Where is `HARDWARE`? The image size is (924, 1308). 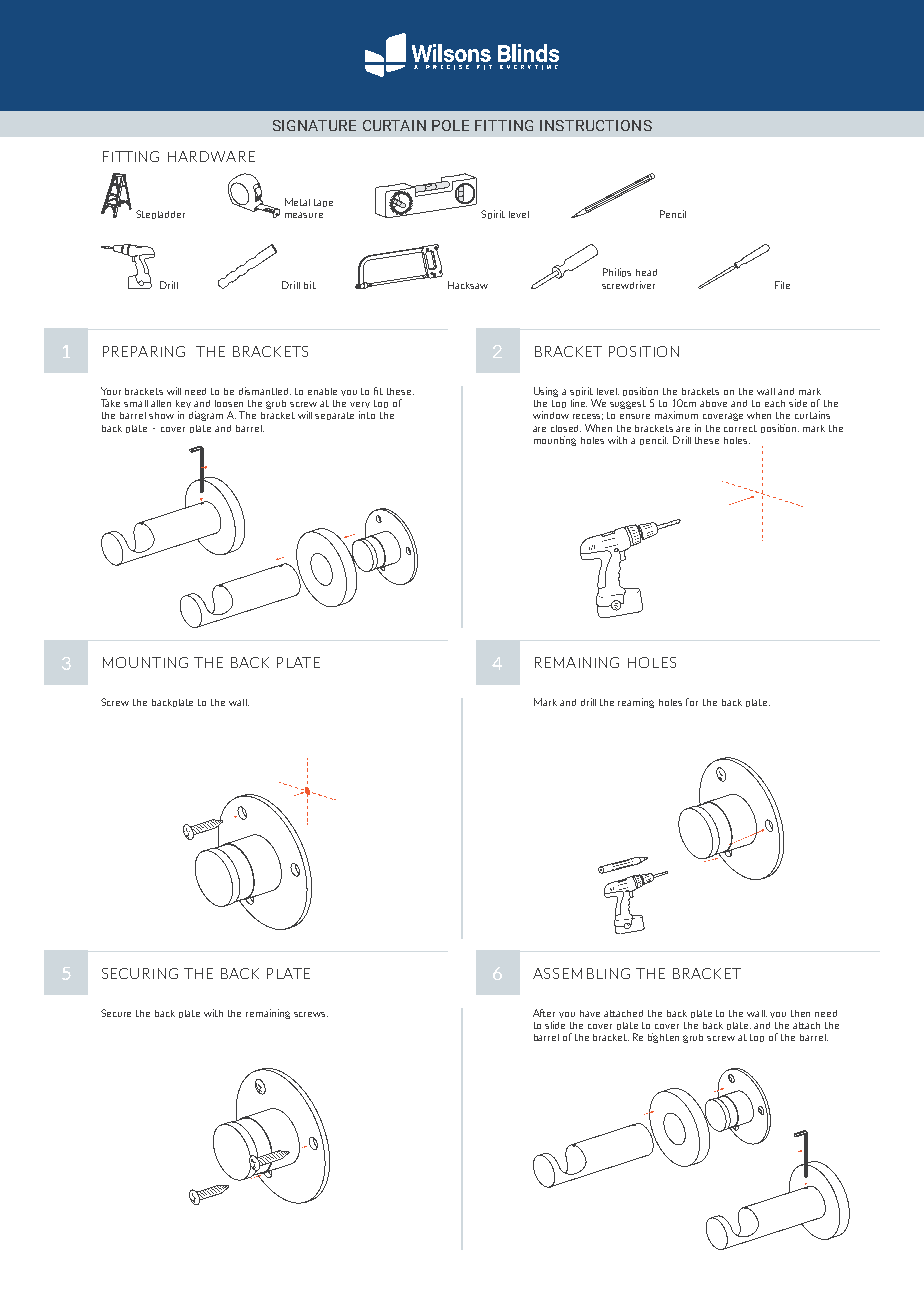 HARDWARE is located at coordinates (211, 156).
